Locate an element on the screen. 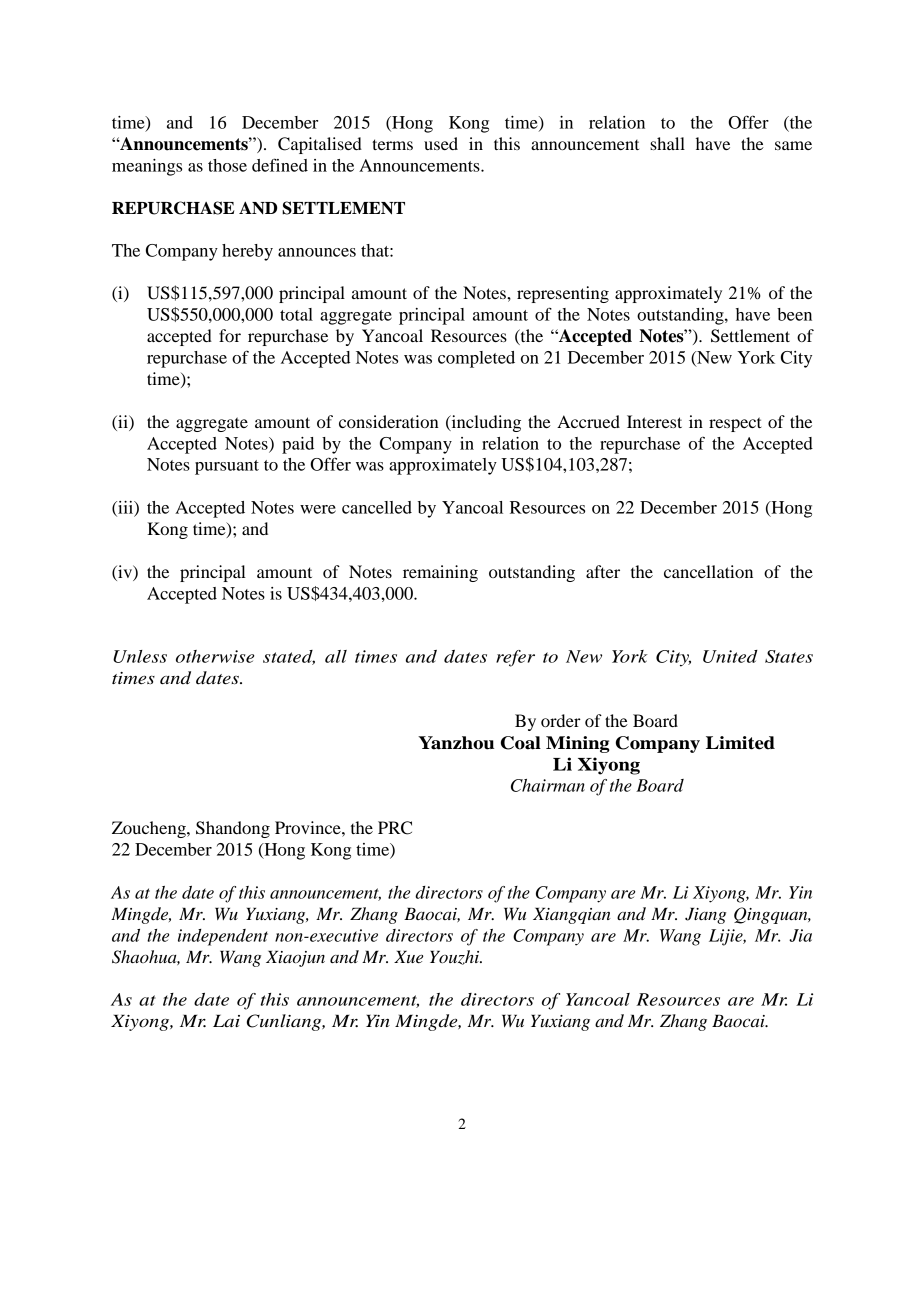 The width and height of the screenshot is (924, 1308). those is located at coordinates (227, 165).
